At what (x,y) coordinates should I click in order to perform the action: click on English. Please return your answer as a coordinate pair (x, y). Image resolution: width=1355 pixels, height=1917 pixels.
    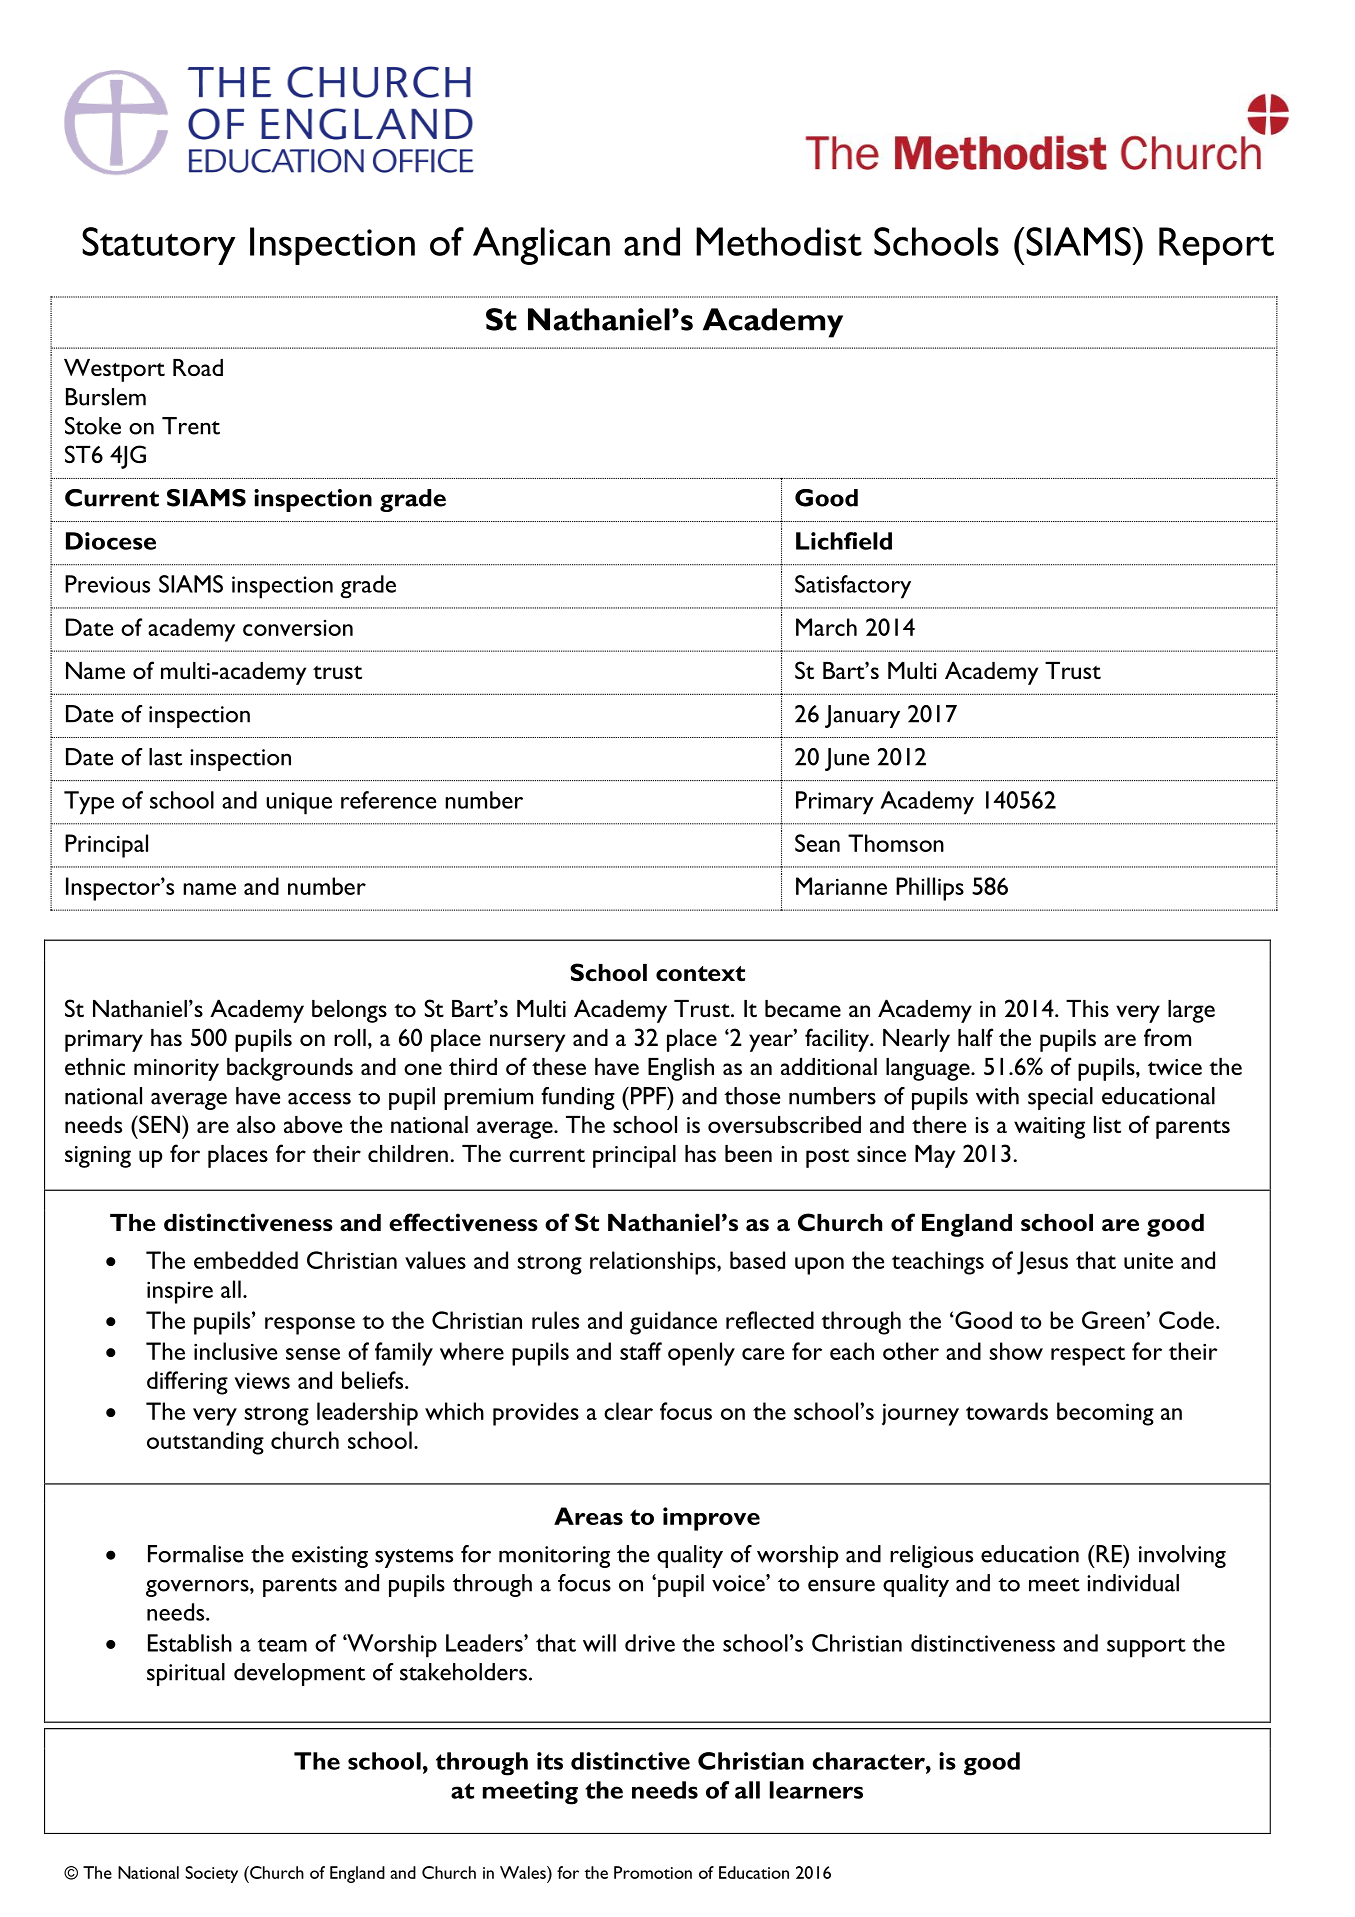
    Looking at the image, I should click on (681, 1069).
